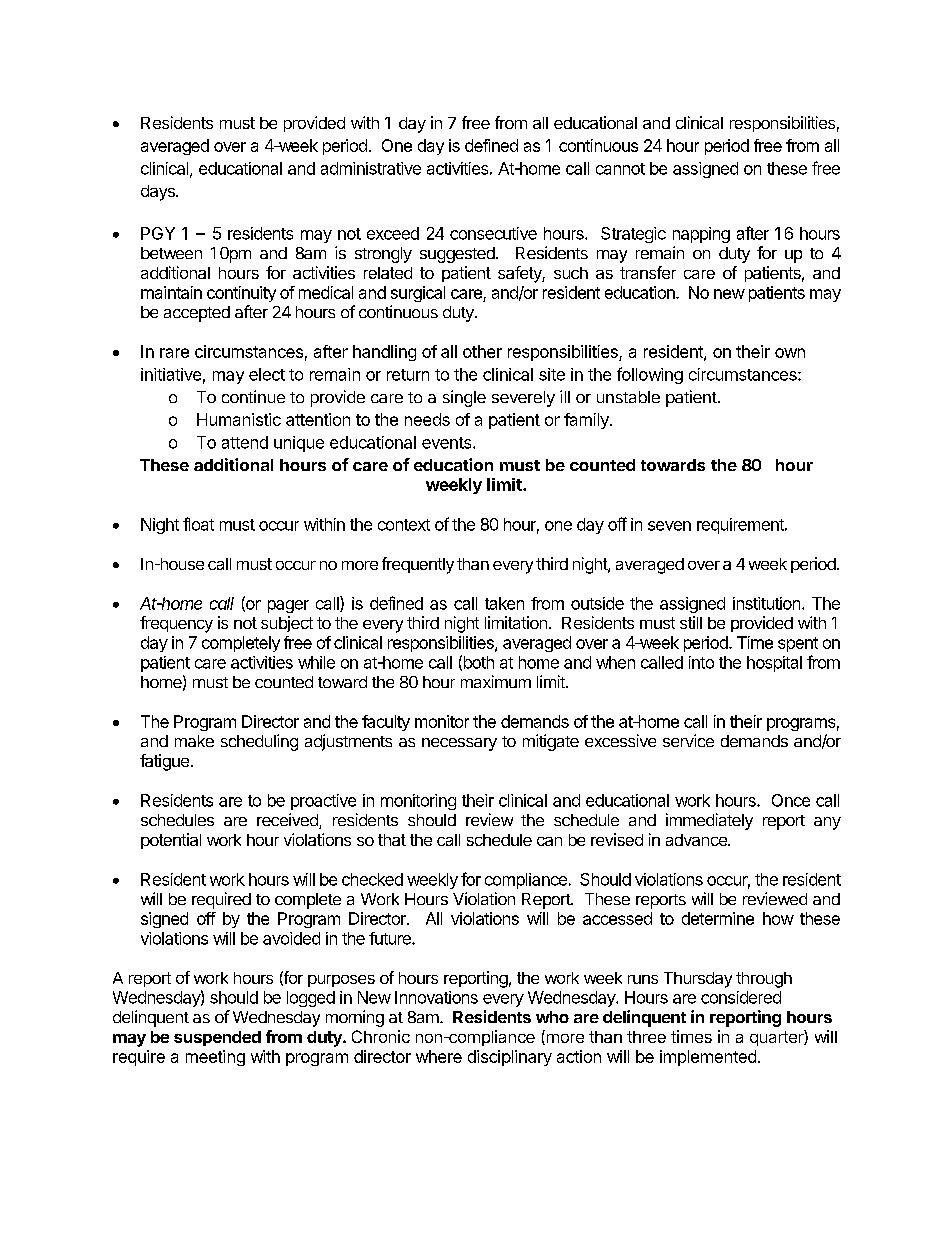 This page has width=952, height=1233. What do you see at coordinates (159, 193) in the page?
I see `days` at bounding box center [159, 193].
